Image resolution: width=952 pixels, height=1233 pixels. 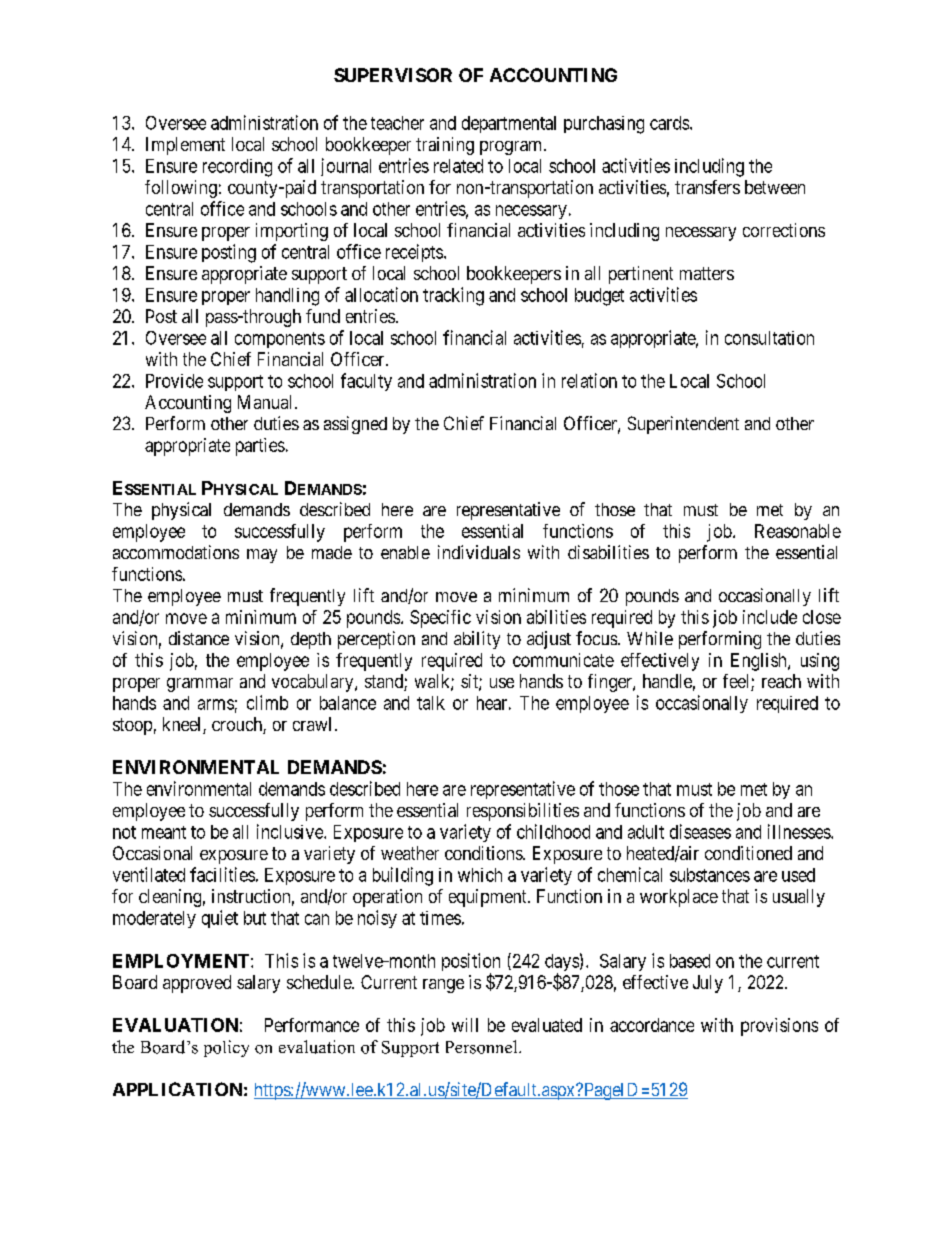 I want to click on diseases, so click(x=700, y=831).
